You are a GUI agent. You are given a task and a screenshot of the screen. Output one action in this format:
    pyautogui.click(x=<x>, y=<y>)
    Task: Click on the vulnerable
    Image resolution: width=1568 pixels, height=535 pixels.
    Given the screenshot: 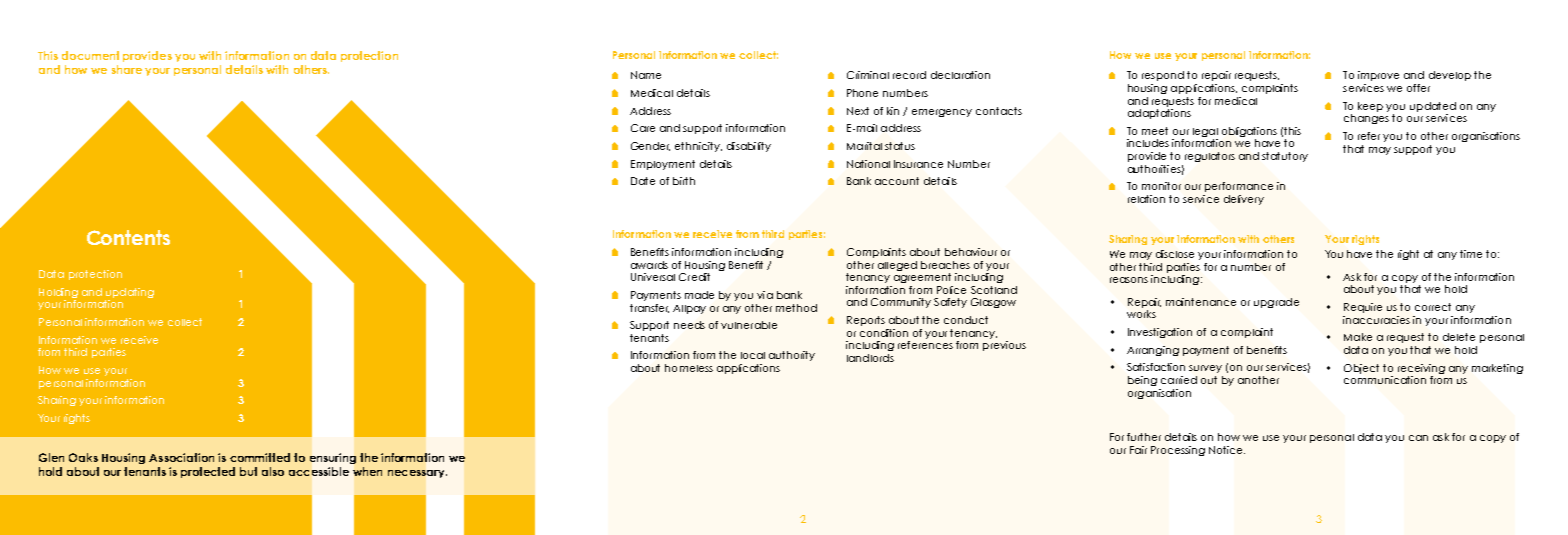 What is the action you would take?
    pyautogui.click(x=749, y=325)
